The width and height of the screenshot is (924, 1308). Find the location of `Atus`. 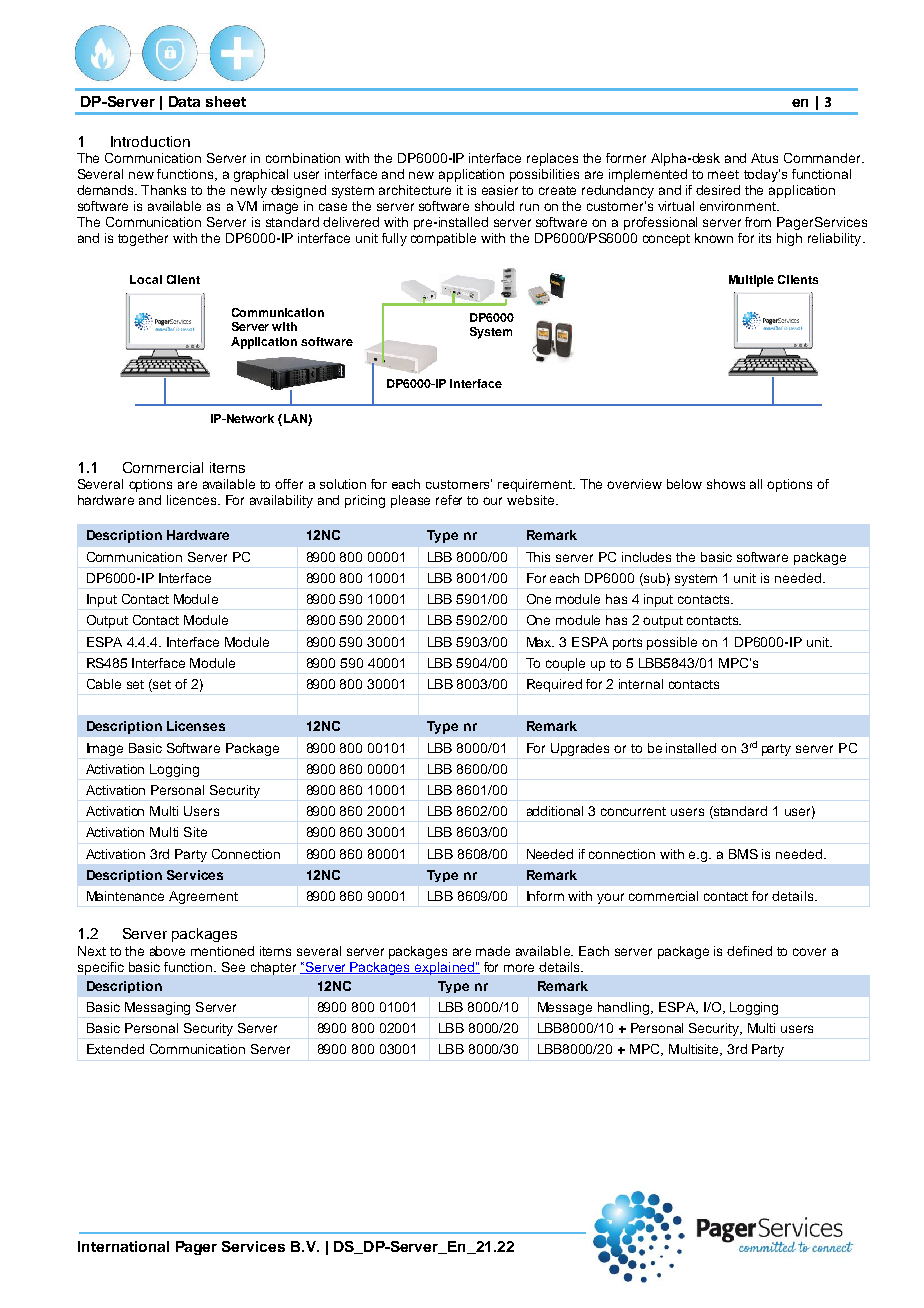

Atus is located at coordinates (764, 158).
